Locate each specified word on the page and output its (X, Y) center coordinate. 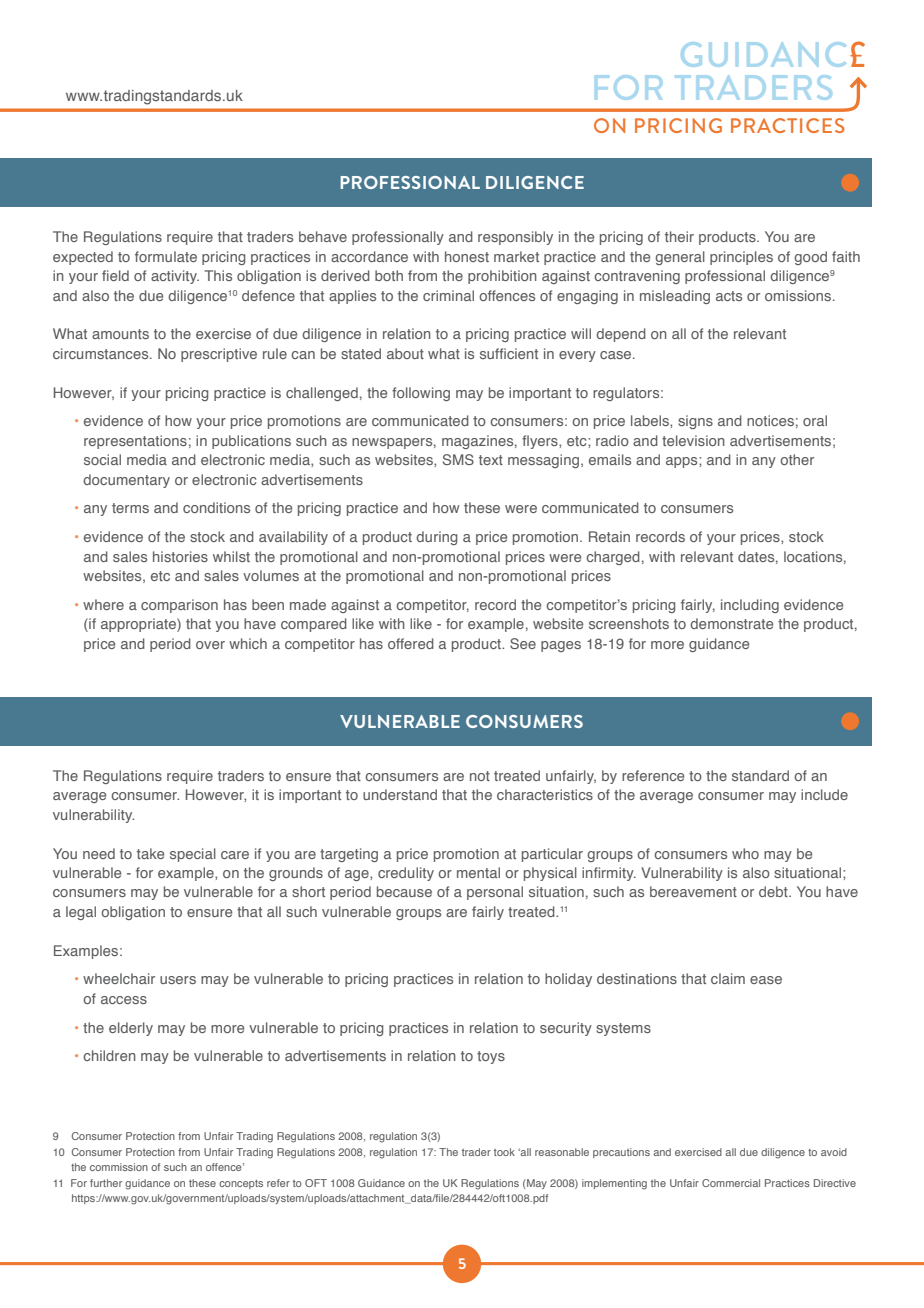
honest (467, 256)
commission (119, 1167)
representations (135, 442)
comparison (179, 606)
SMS (458, 459)
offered (411, 643)
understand (400, 794)
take (150, 853)
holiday (568, 980)
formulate (166, 256)
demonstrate (731, 623)
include (824, 794)
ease (766, 980)
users (178, 980)
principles (741, 258)
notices (770, 420)
